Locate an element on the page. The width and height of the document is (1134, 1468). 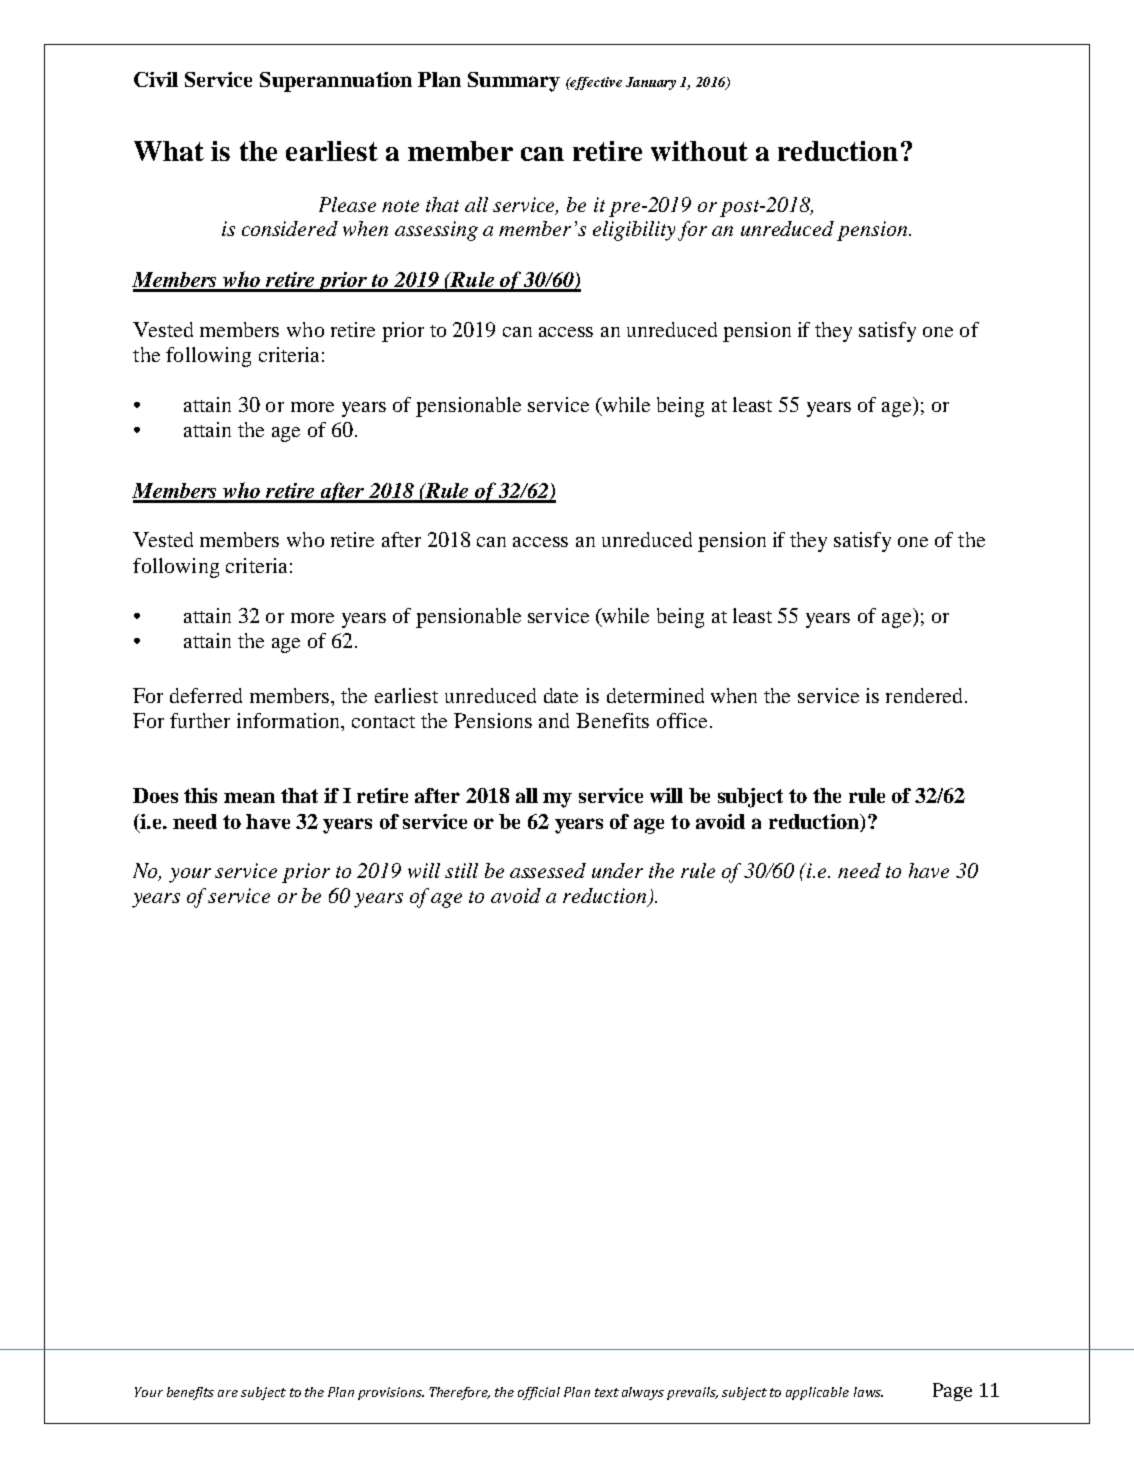
What is located at coordinates (169, 151).
